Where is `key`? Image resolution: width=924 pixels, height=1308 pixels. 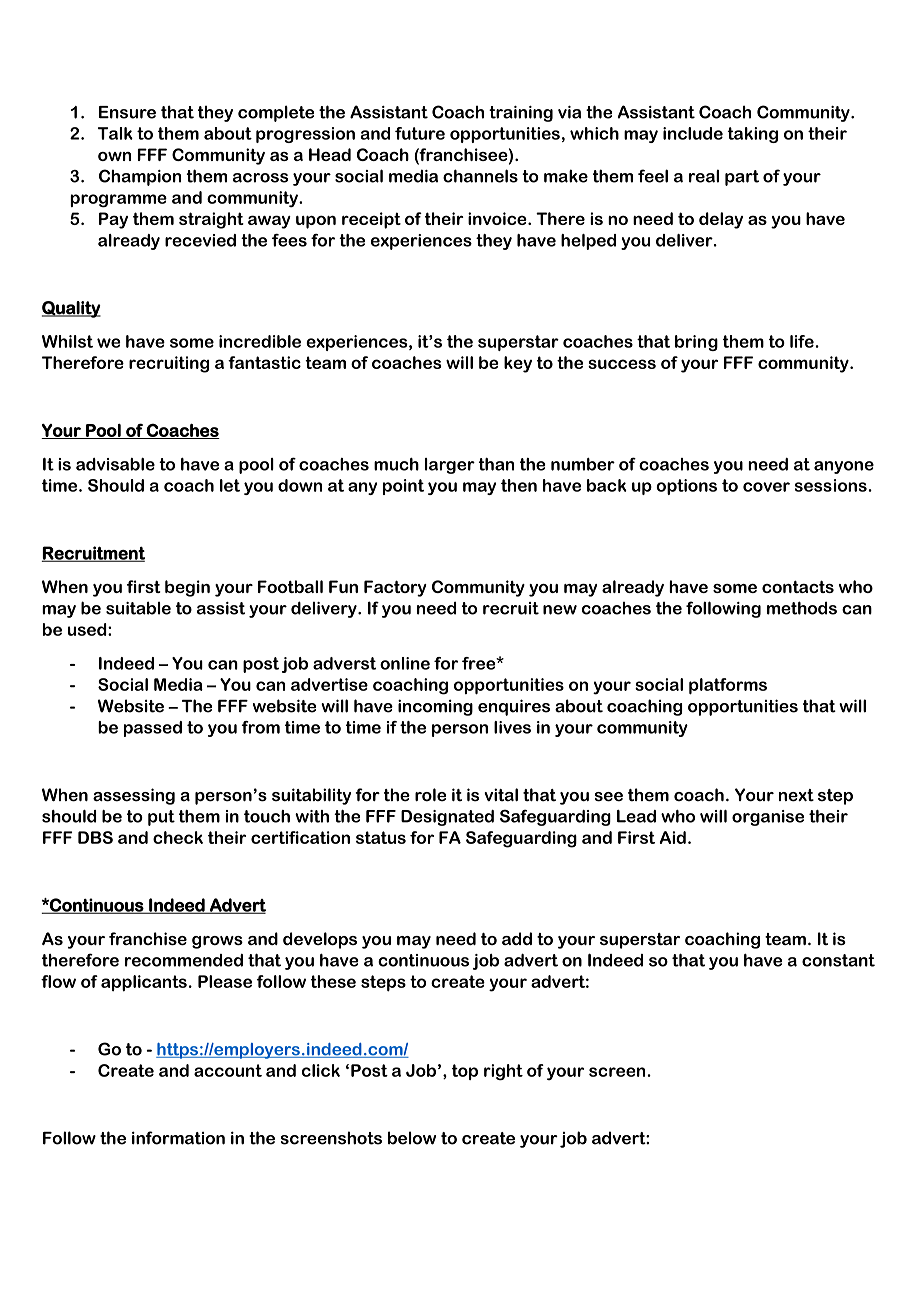
key is located at coordinates (518, 364).
